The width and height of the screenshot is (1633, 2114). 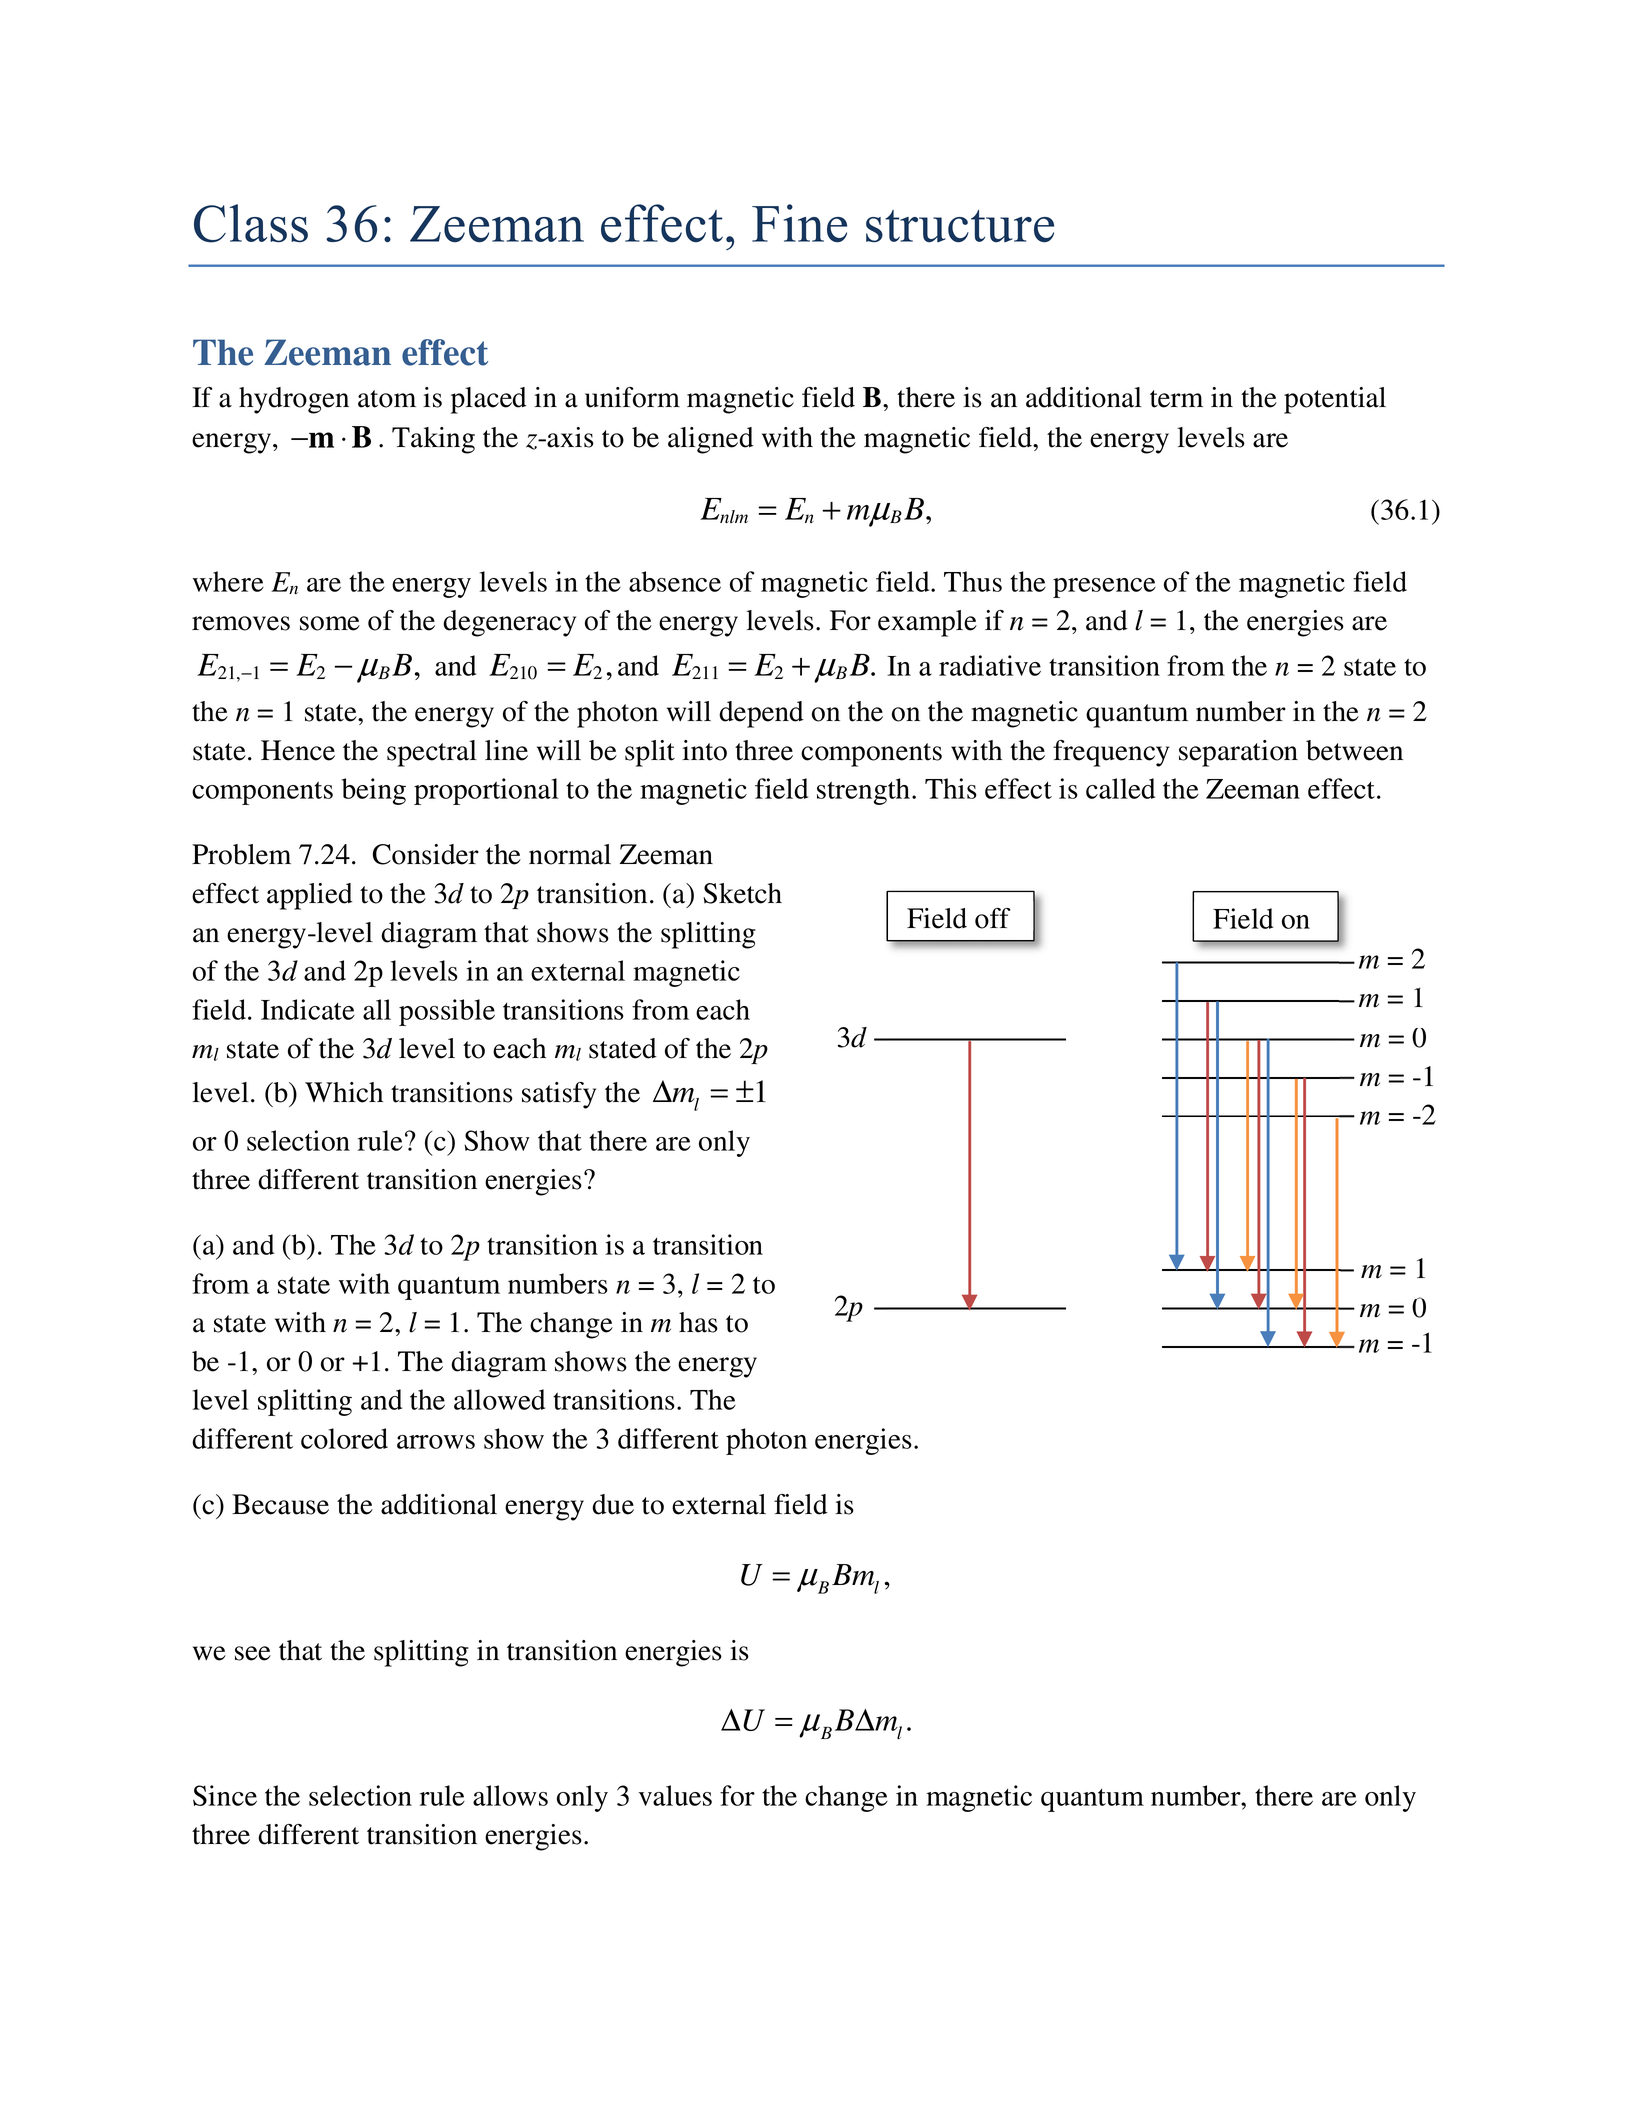 What do you see at coordinates (308, 1009) in the screenshot?
I see `Indicate` at bounding box center [308, 1009].
